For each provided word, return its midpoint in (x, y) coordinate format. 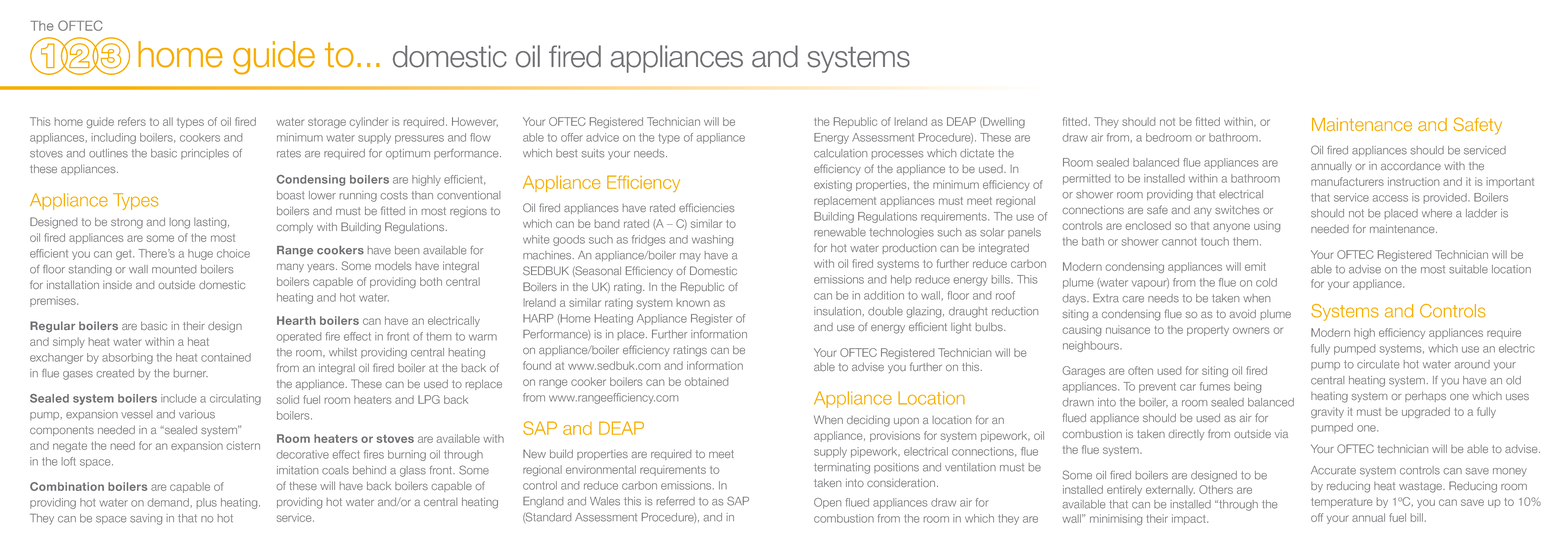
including (113, 138)
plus (206, 503)
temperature (1341, 503)
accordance (1411, 166)
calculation (840, 153)
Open (828, 503)
